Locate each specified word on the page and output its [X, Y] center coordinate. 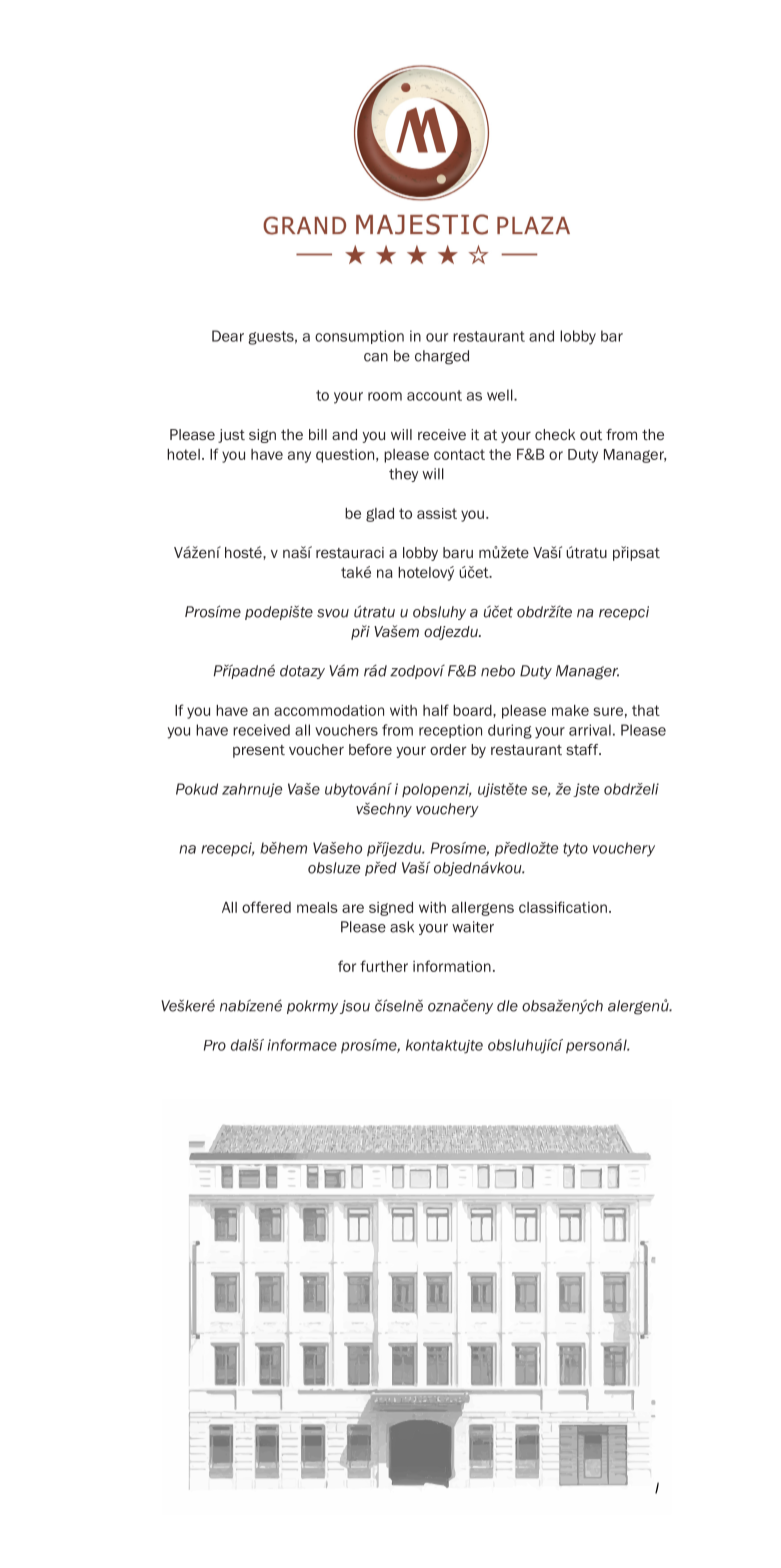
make [570, 710]
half [436, 710]
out [591, 435]
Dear [228, 336]
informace [302, 1045]
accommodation [329, 710]
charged [442, 357]
